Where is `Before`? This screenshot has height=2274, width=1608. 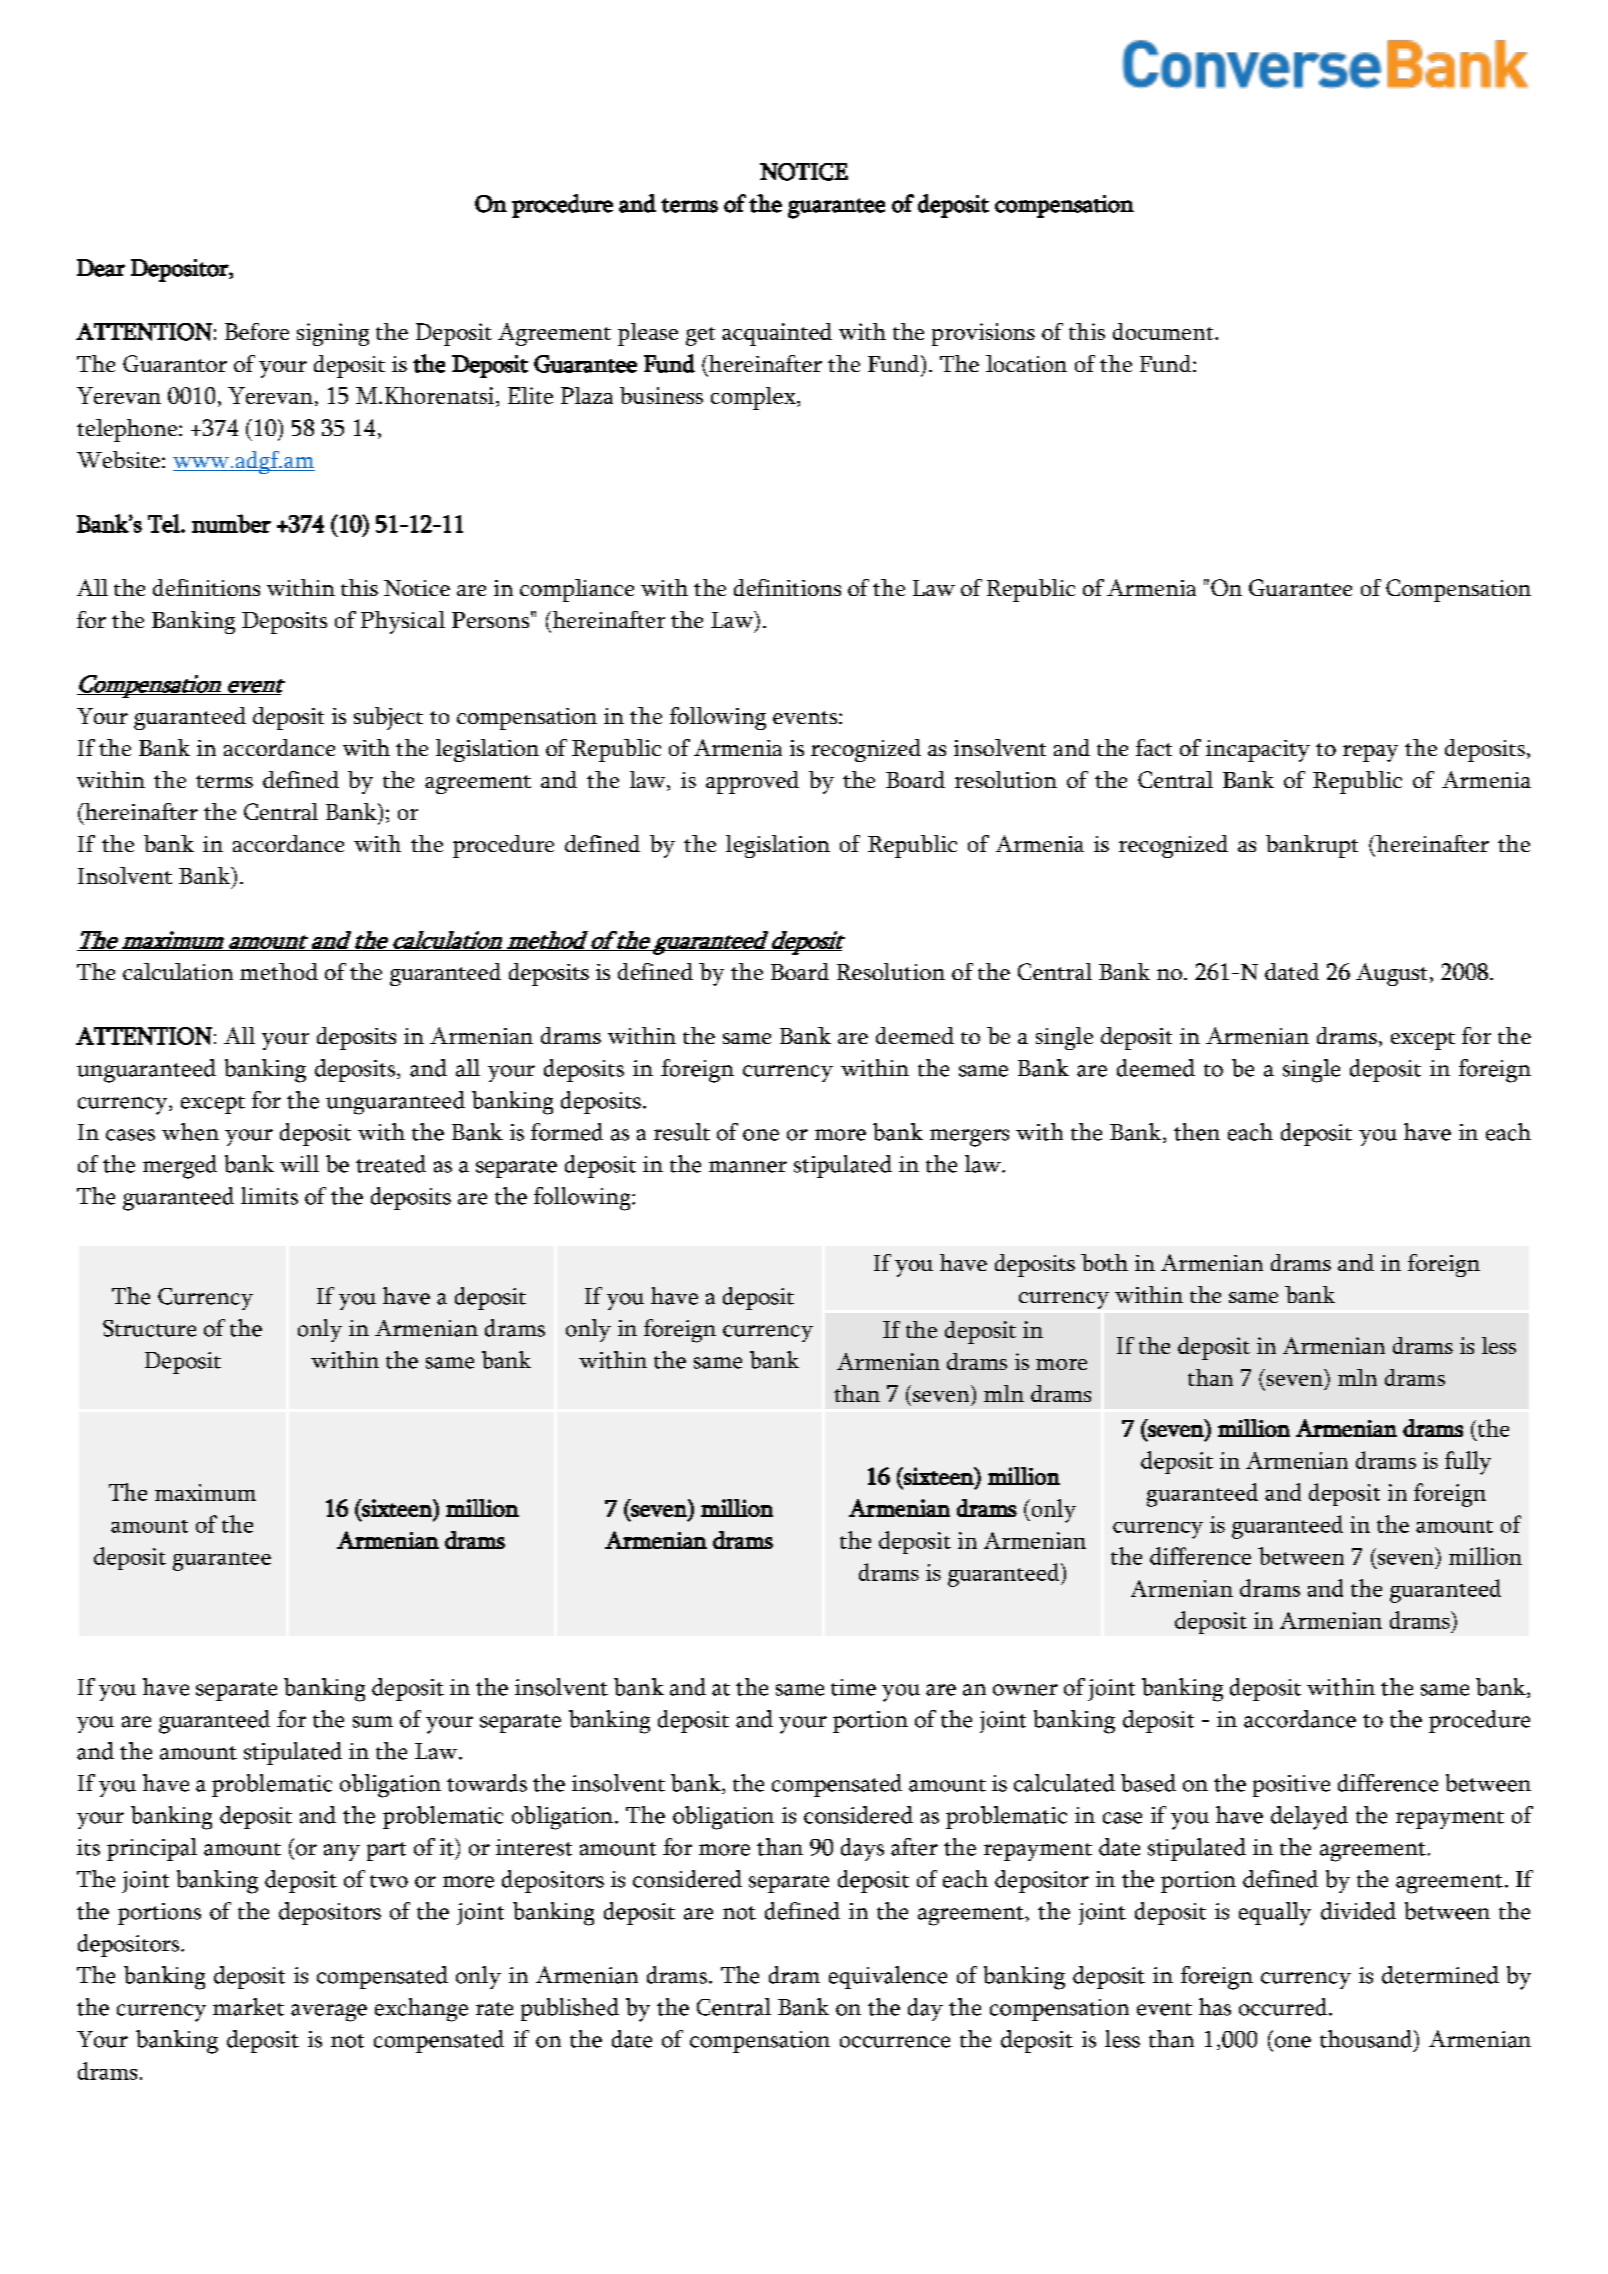 Before is located at coordinates (257, 331).
